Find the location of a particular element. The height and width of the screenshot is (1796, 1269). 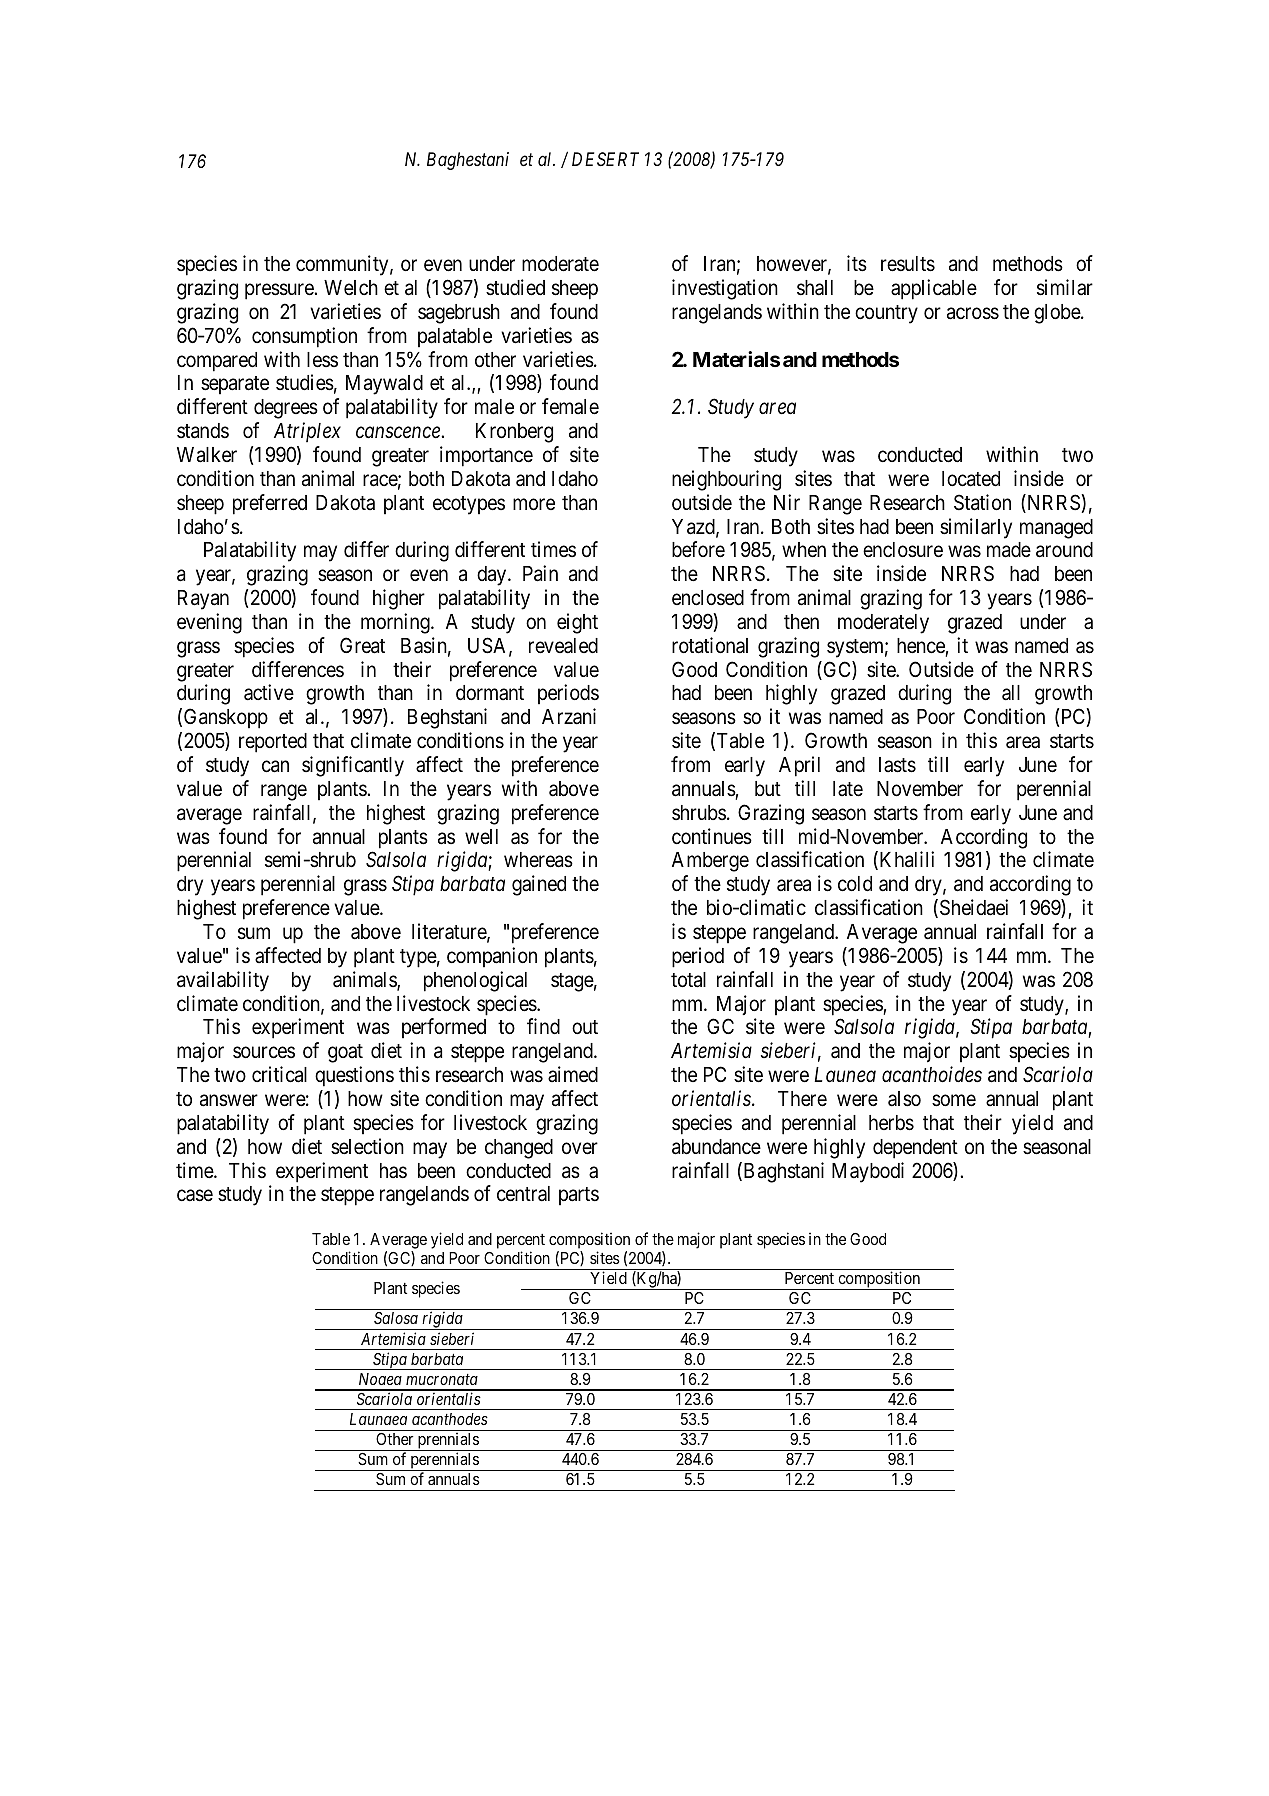

gained is located at coordinates (539, 885).
